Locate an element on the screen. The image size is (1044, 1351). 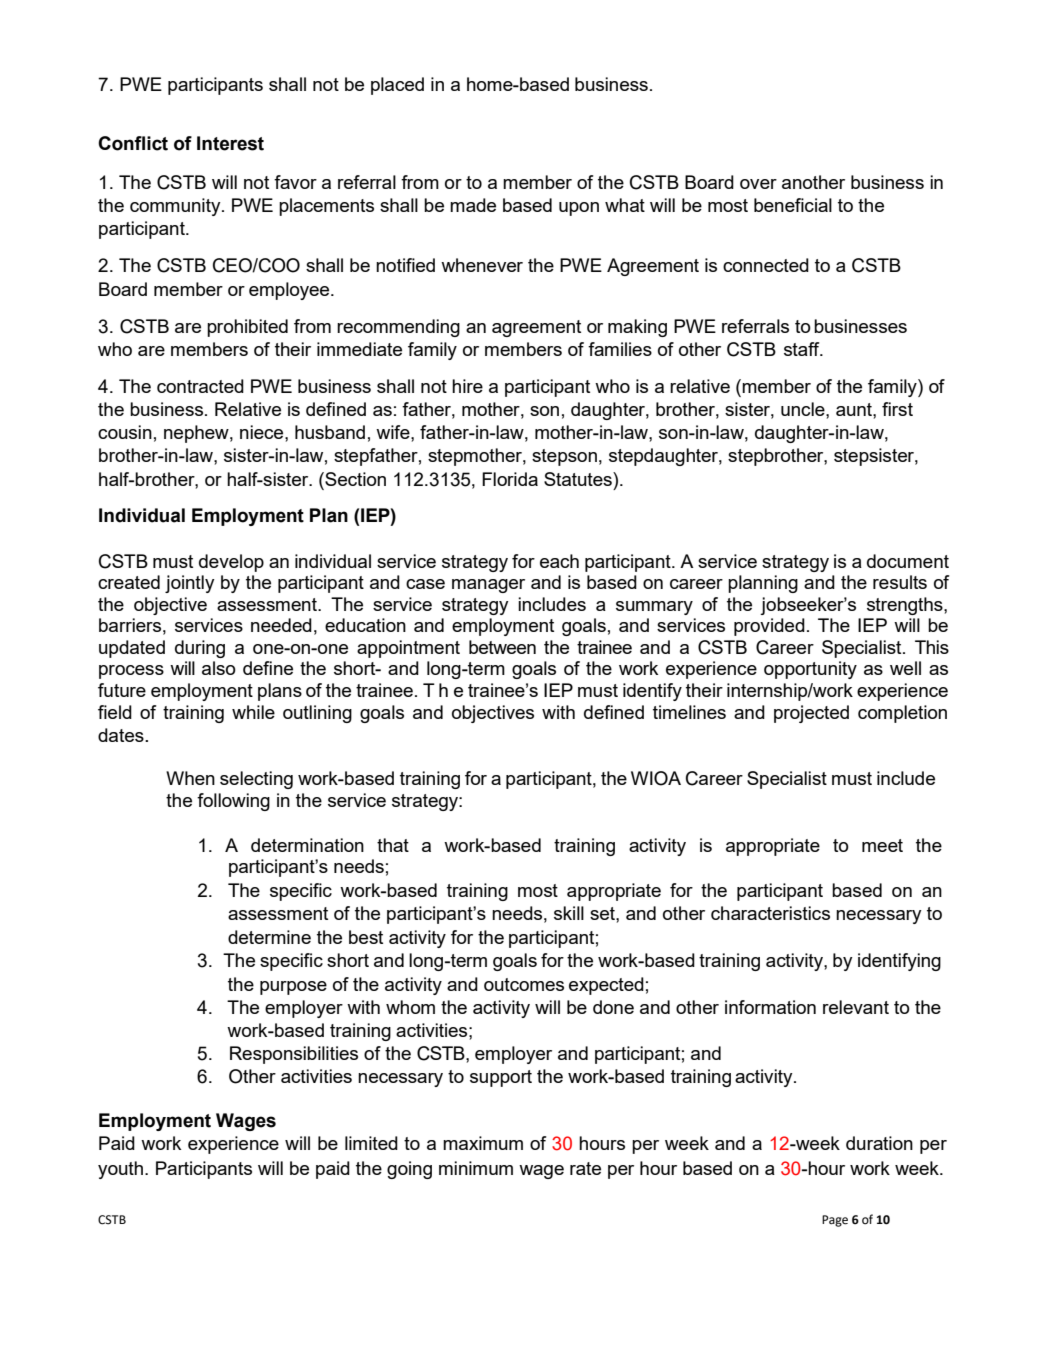
between is located at coordinates (502, 647).
